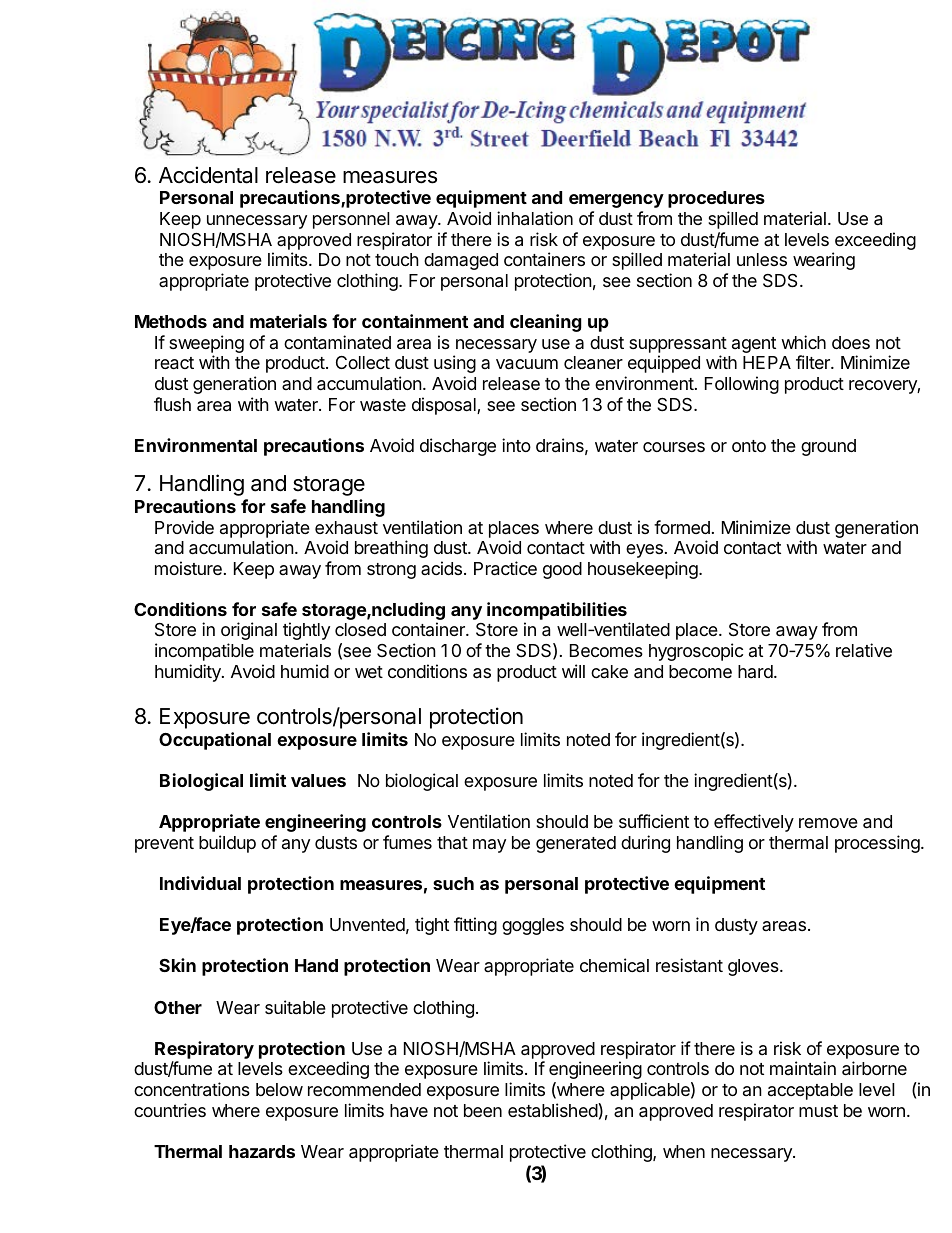 This page has height=1233, width=952. What do you see at coordinates (716, 199) in the page?
I see `procedures` at bounding box center [716, 199].
